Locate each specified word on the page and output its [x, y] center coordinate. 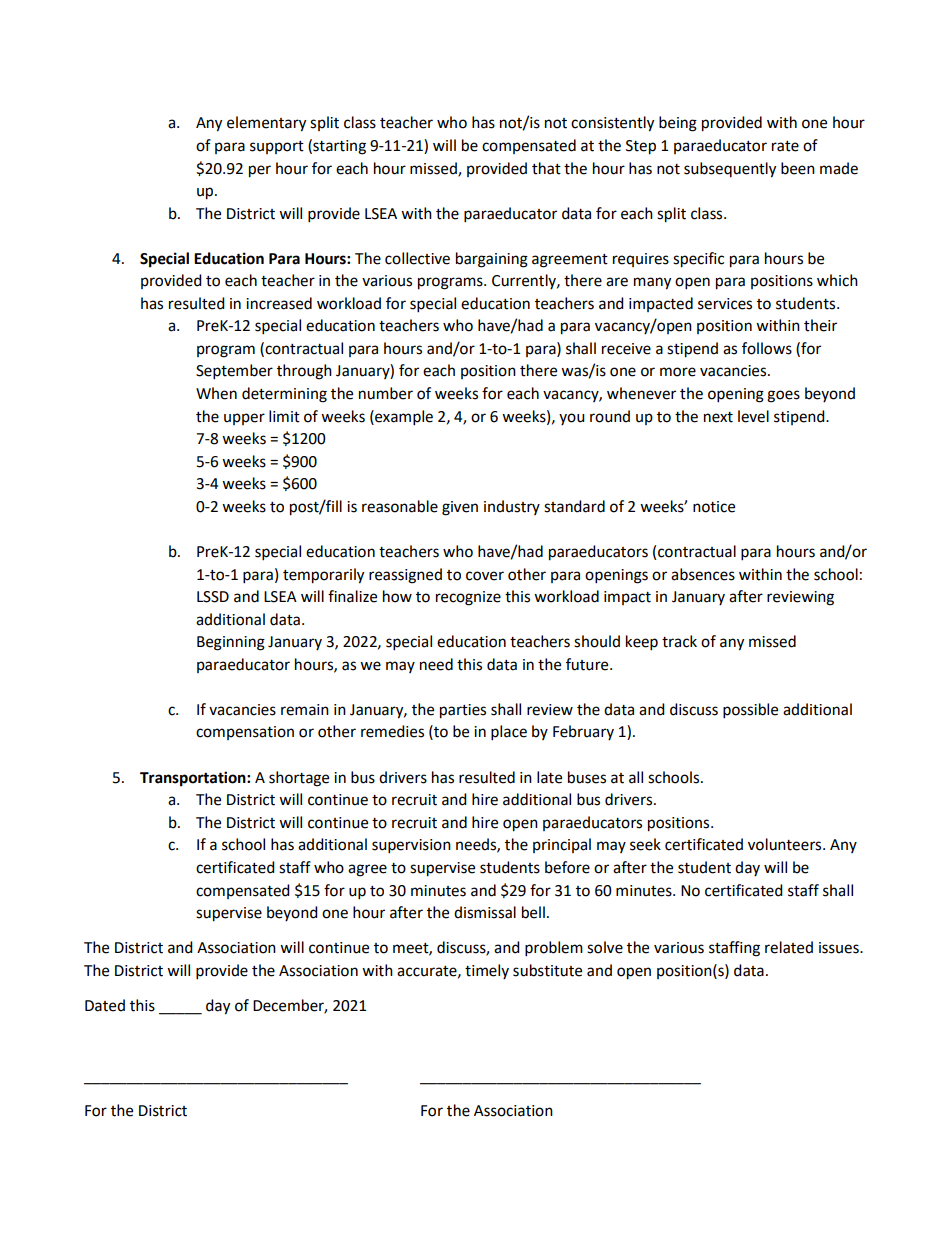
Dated [105, 1005]
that [546, 168]
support [277, 147]
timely [487, 971]
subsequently [730, 170]
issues [840, 948]
